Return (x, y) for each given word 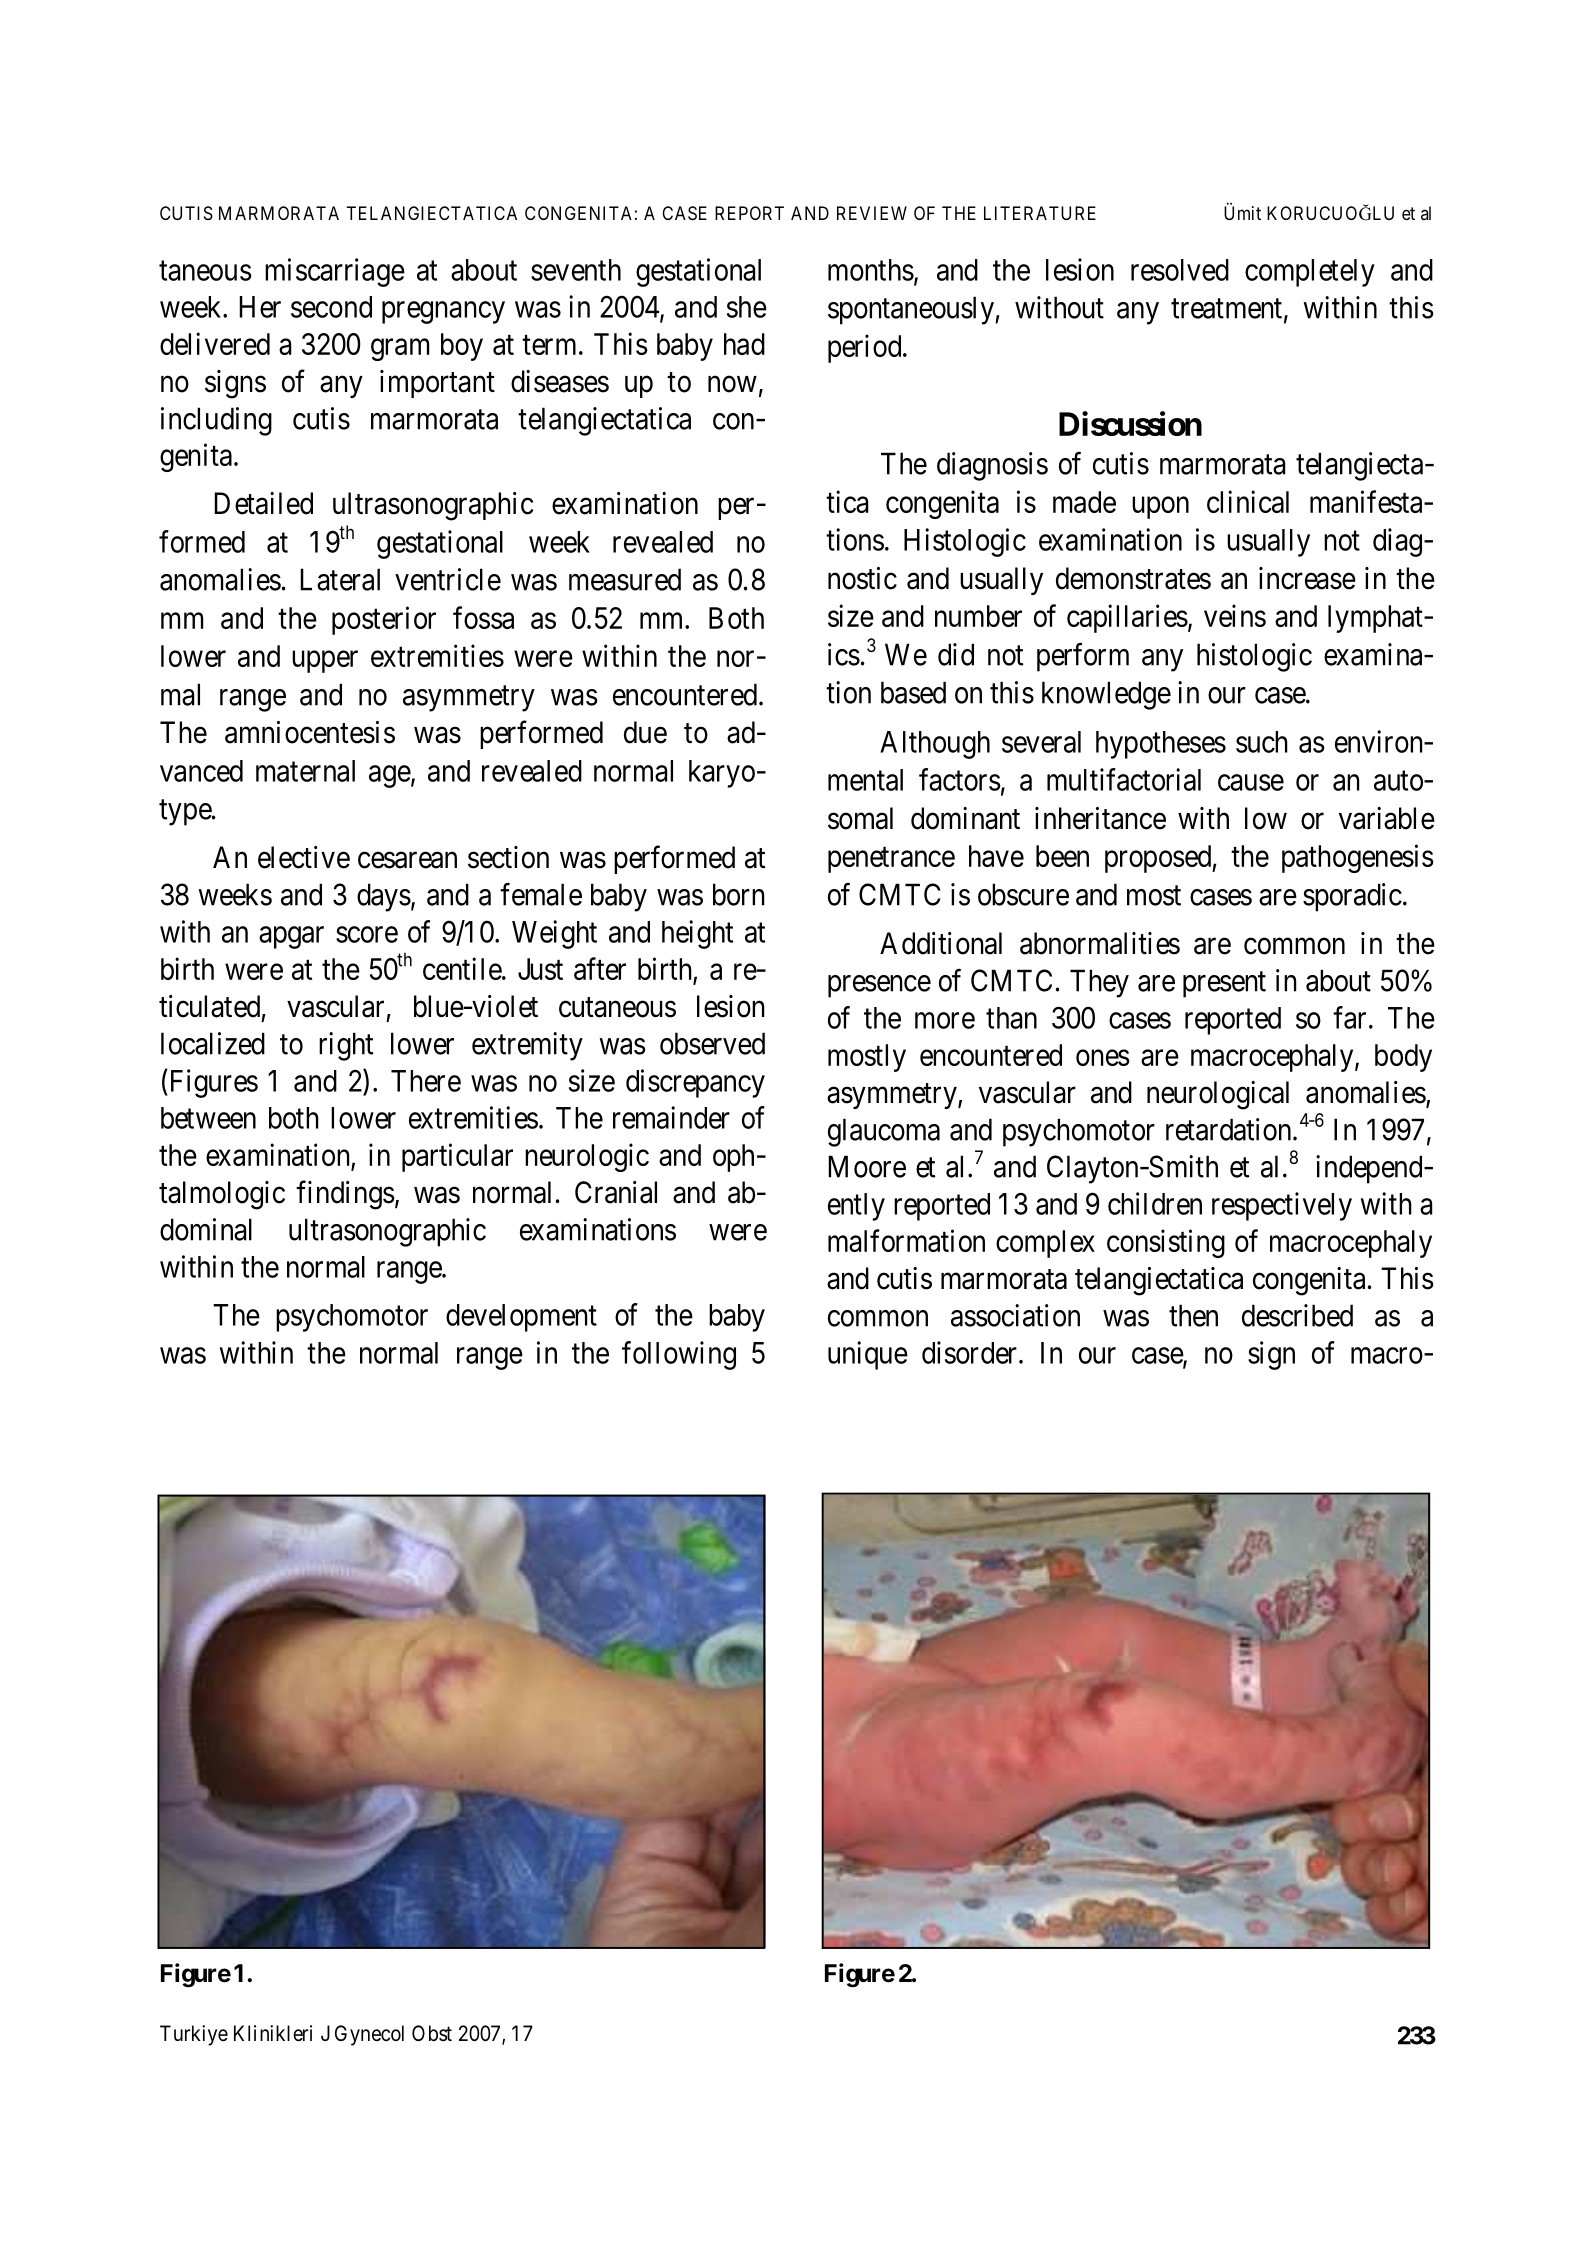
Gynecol (369, 2035)
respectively (1282, 1206)
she (747, 307)
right (346, 1046)
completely (1310, 273)
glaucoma (884, 1132)
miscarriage (335, 272)
